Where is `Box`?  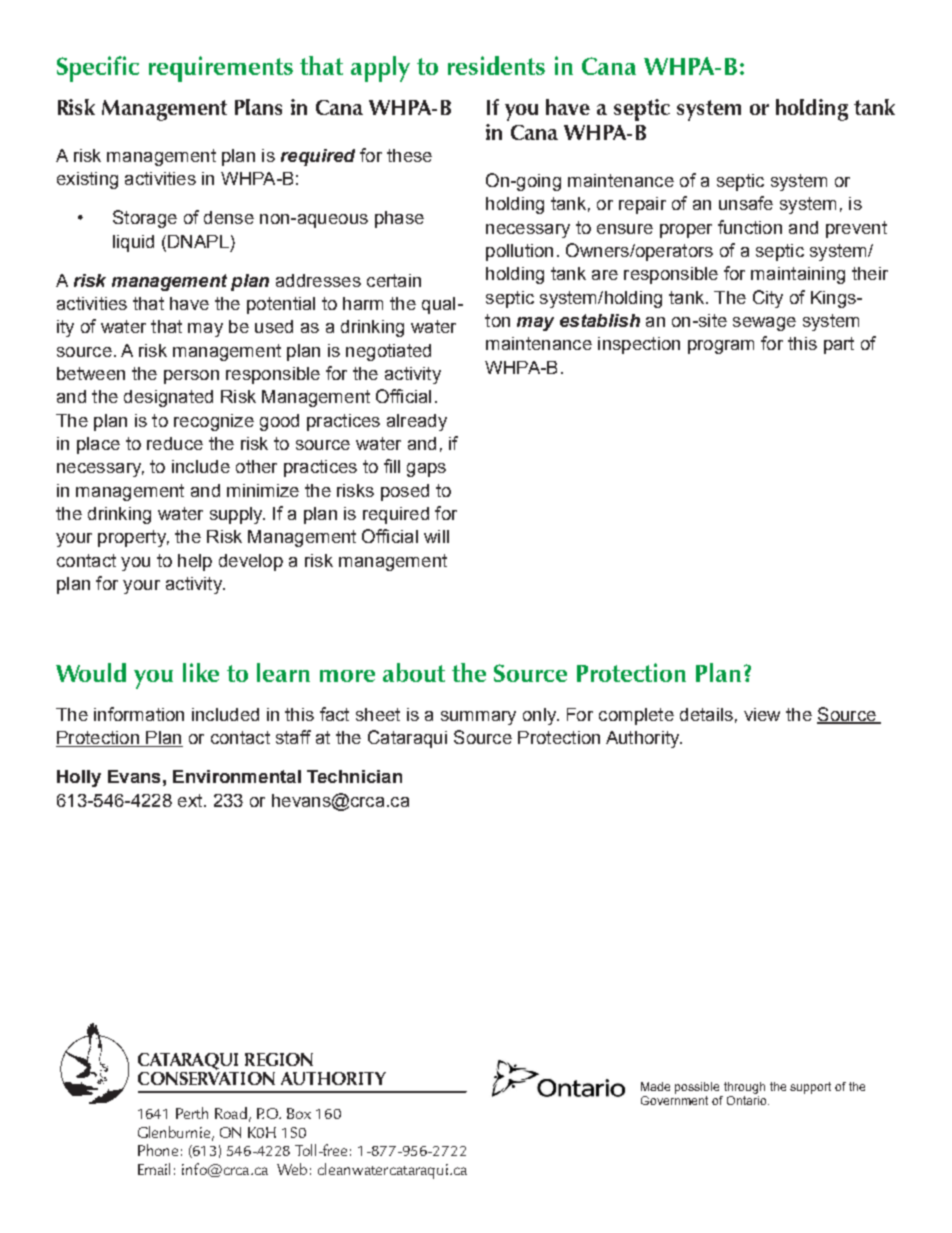
Box is located at coordinates (299, 1113).
